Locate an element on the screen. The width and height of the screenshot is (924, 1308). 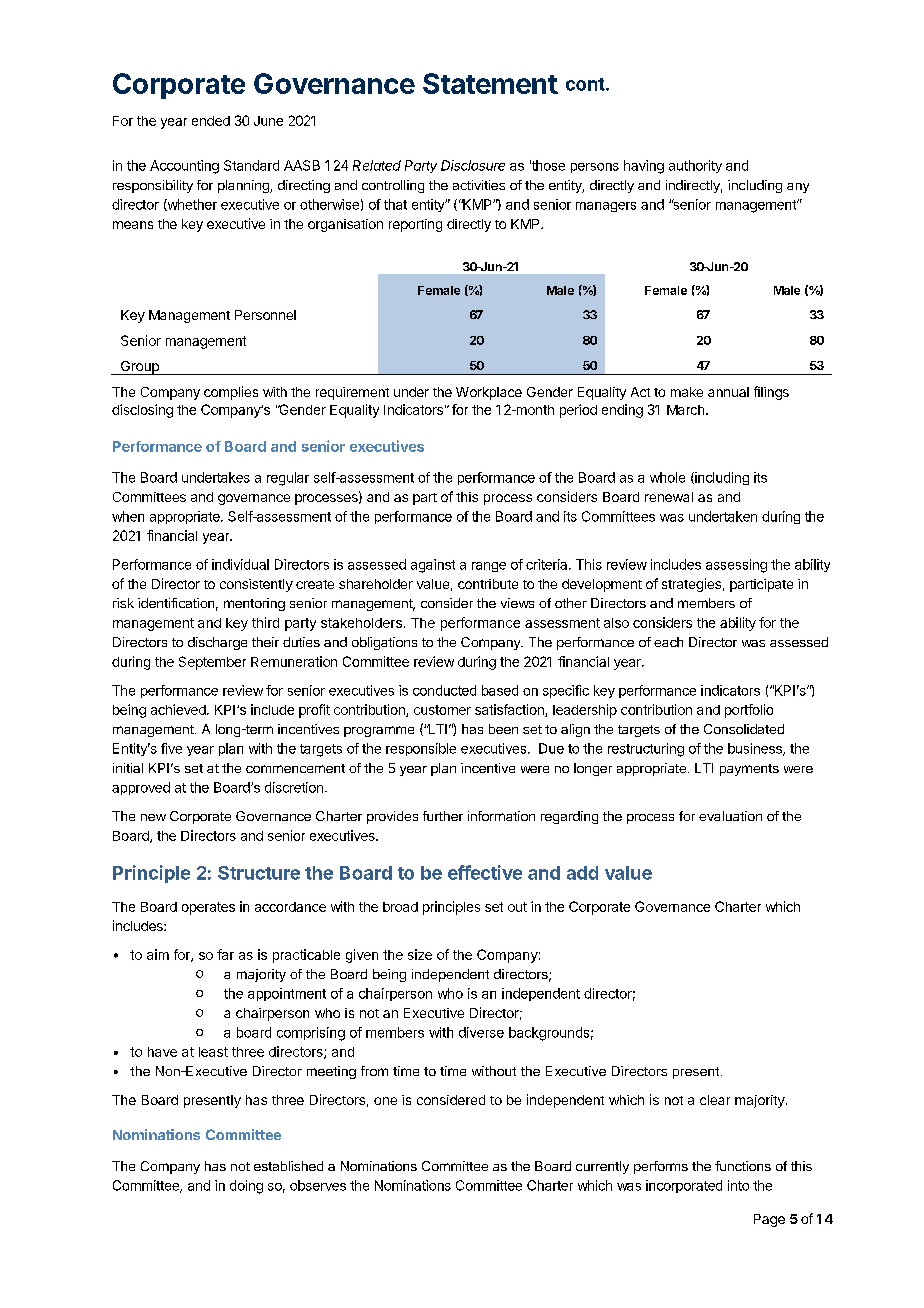
September is located at coordinates (212, 663).
